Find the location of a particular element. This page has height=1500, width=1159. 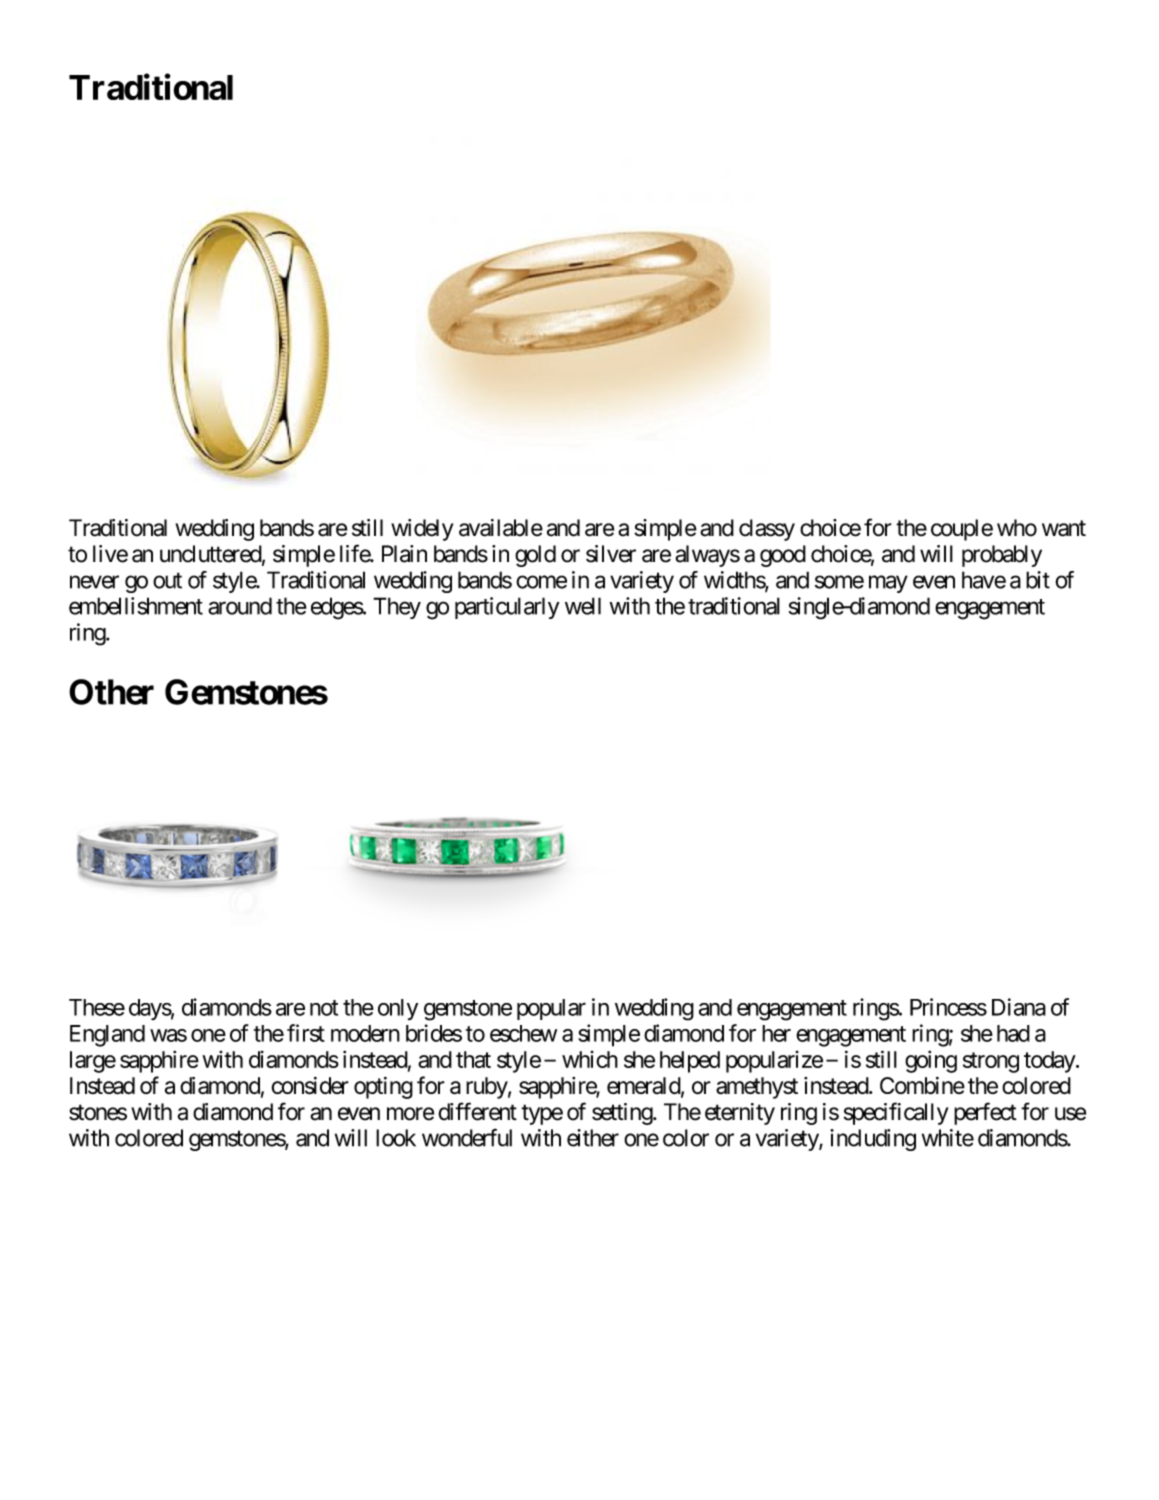

probably is located at coordinates (1002, 556).
